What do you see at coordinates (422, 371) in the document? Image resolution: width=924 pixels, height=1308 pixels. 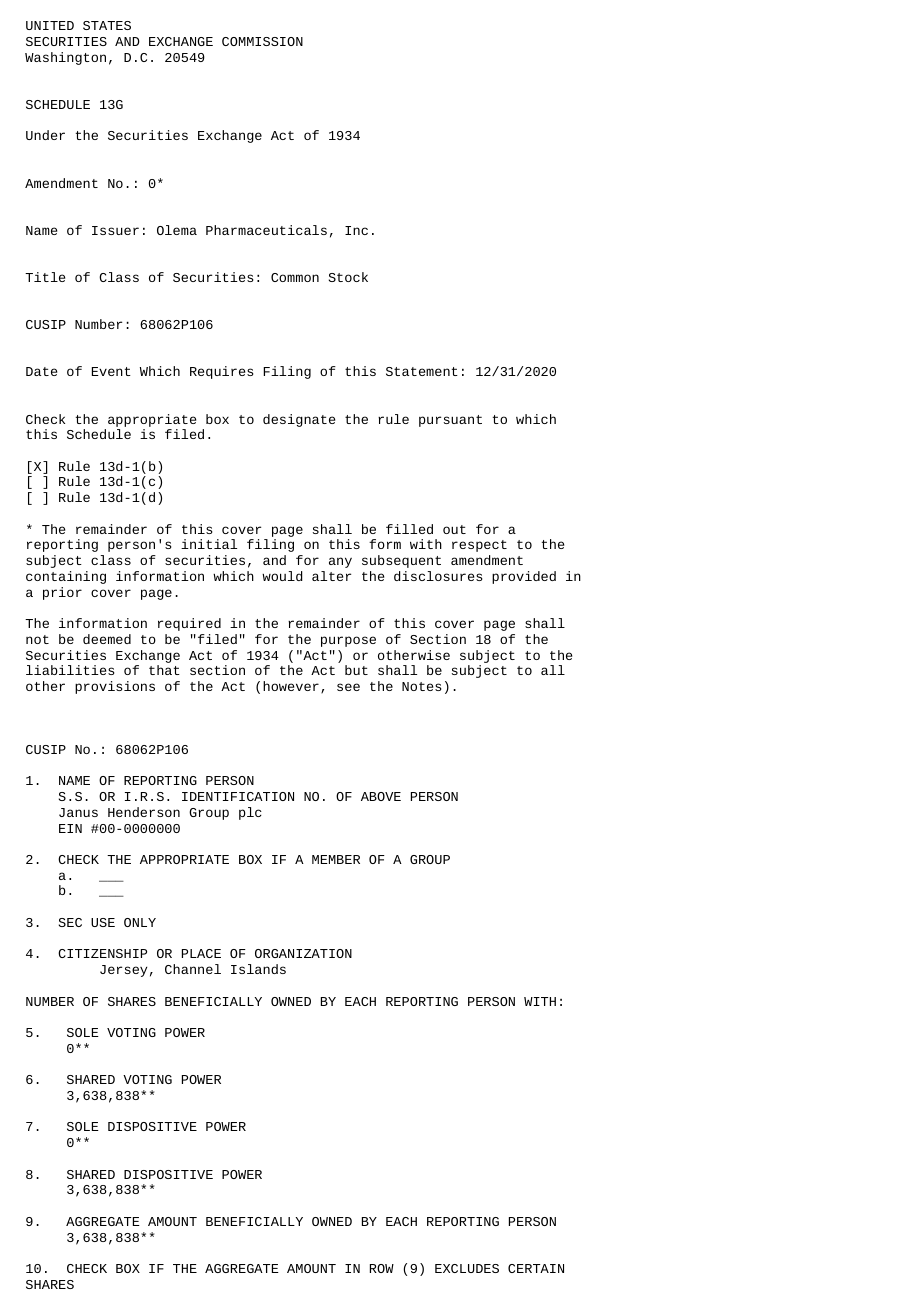 I see `Statement` at bounding box center [422, 371].
